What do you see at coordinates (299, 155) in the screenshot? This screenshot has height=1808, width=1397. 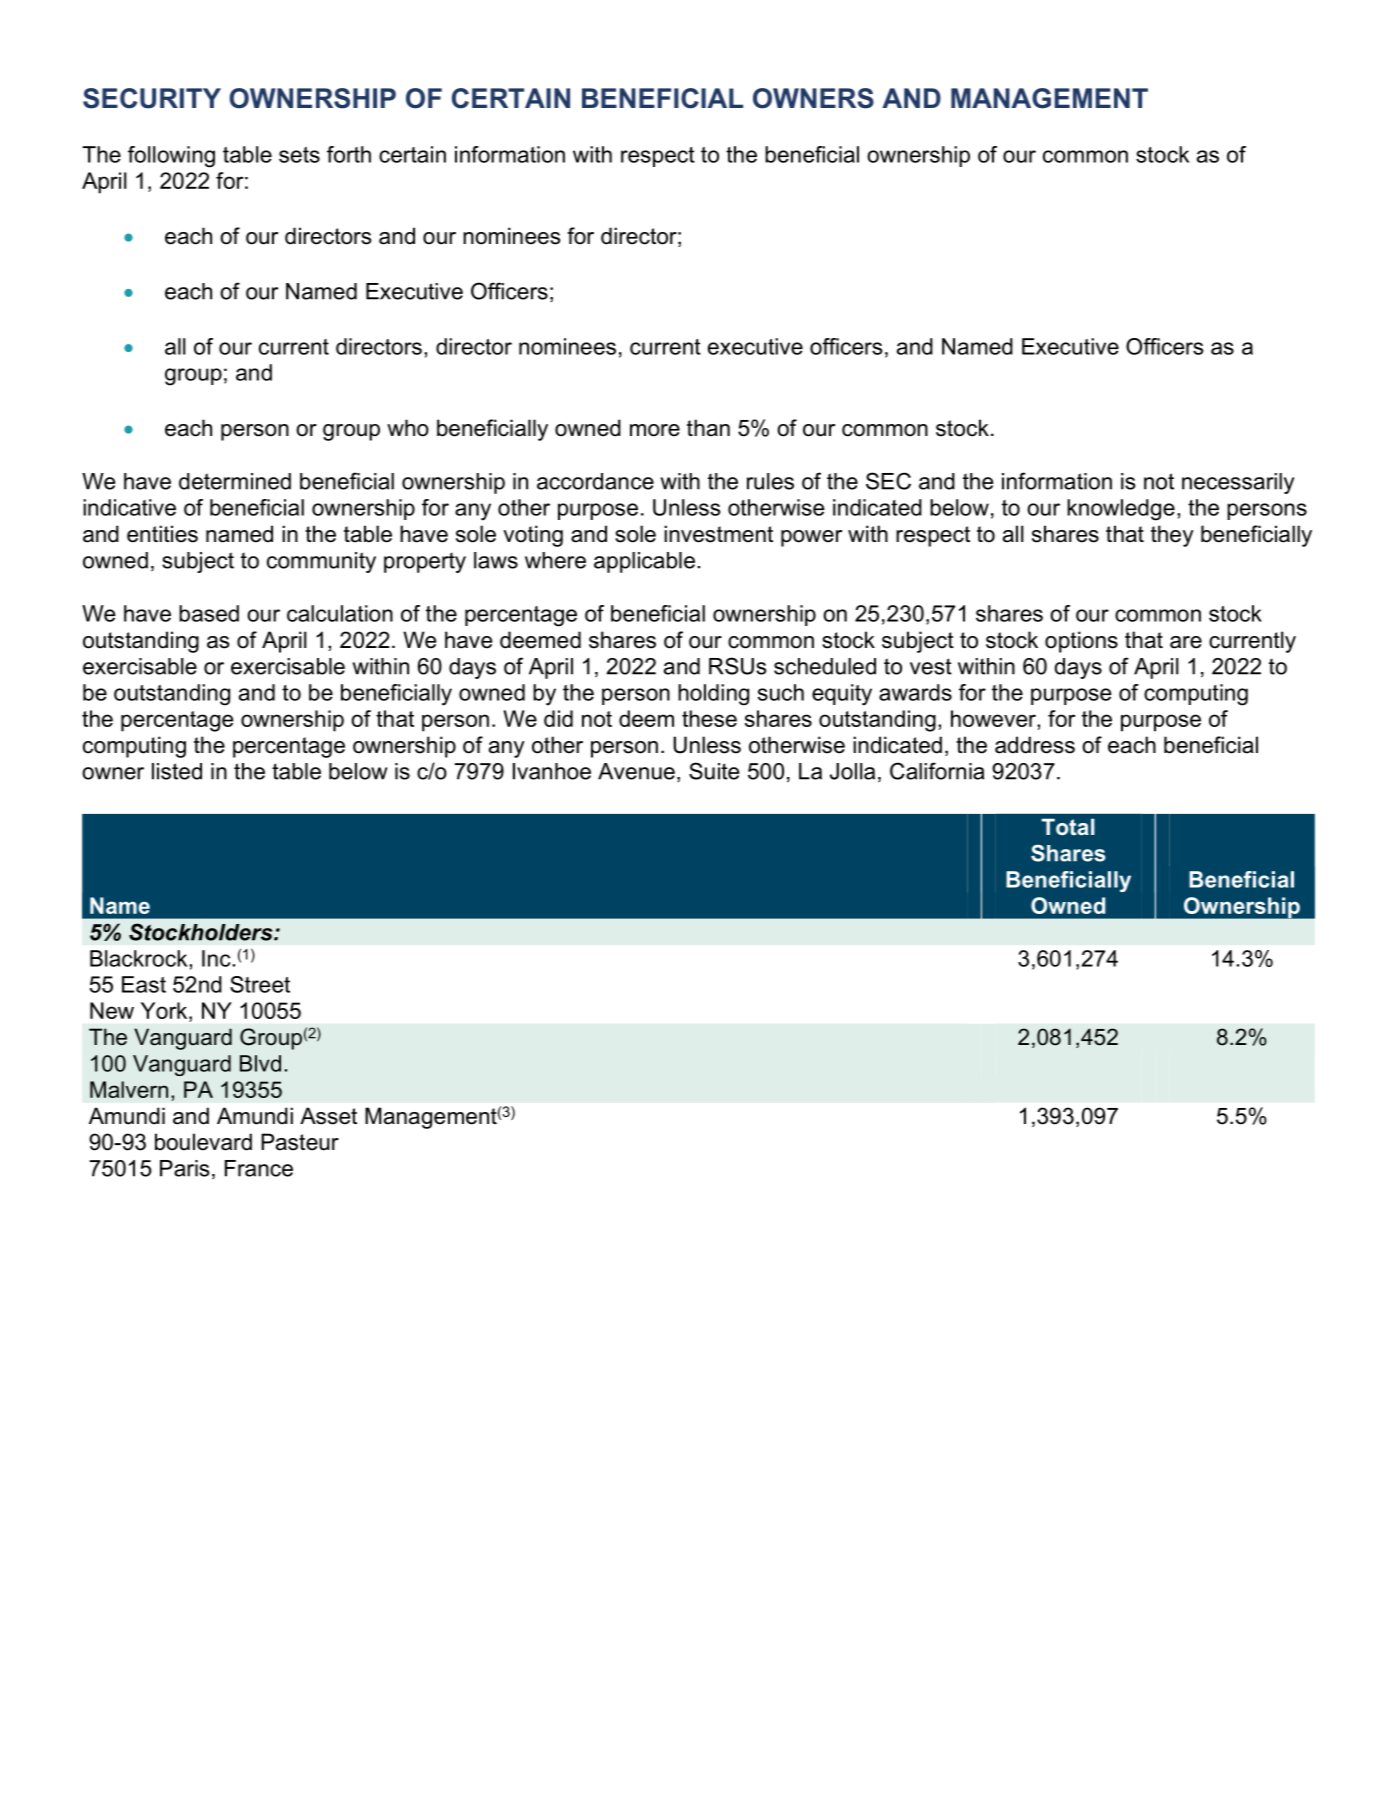 I see `sets` at bounding box center [299, 155].
